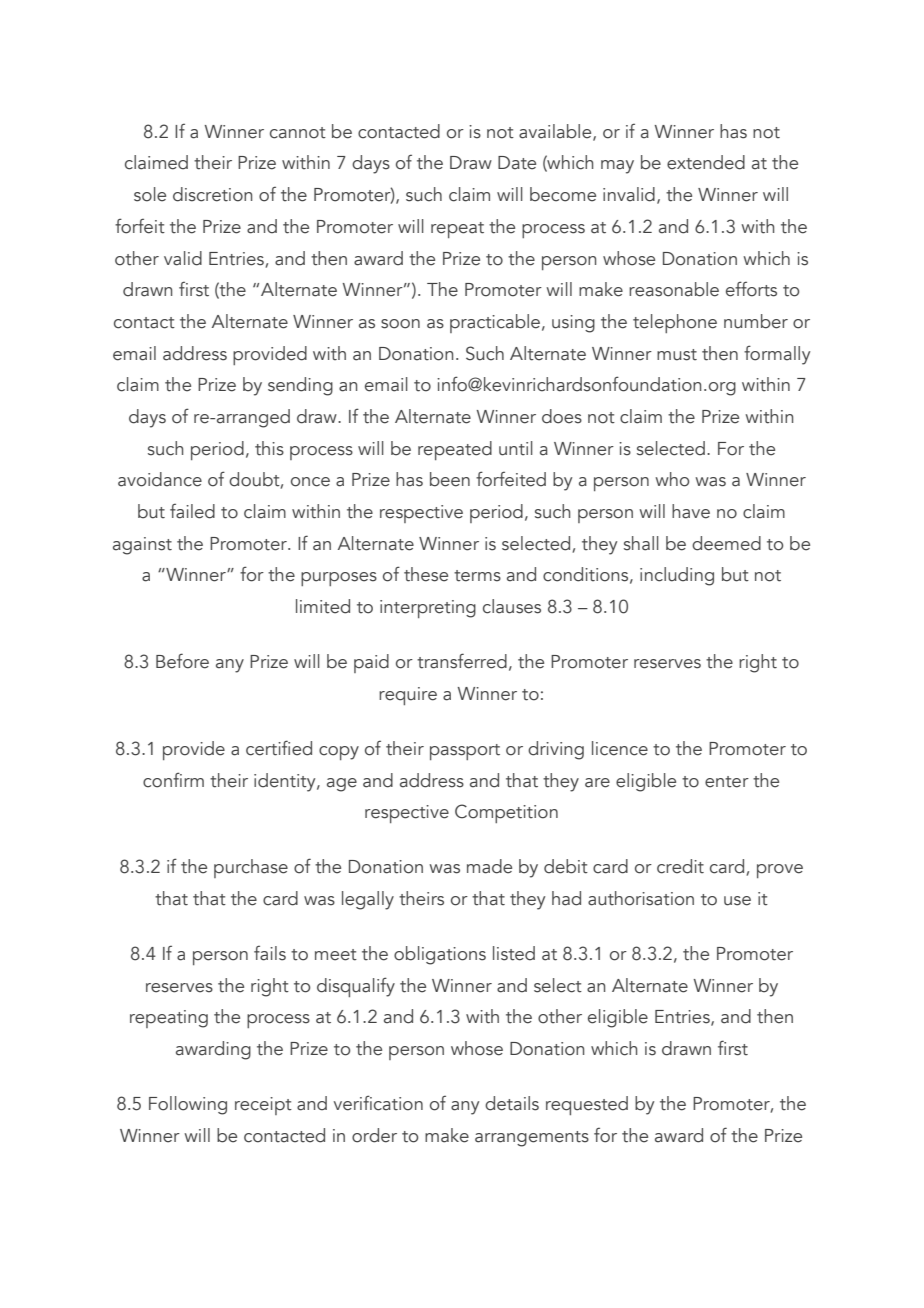 This page has height=1308, width=924. What do you see at coordinates (512, 1103) in the page?
I see `details` at bounding box center [512, 1103].
